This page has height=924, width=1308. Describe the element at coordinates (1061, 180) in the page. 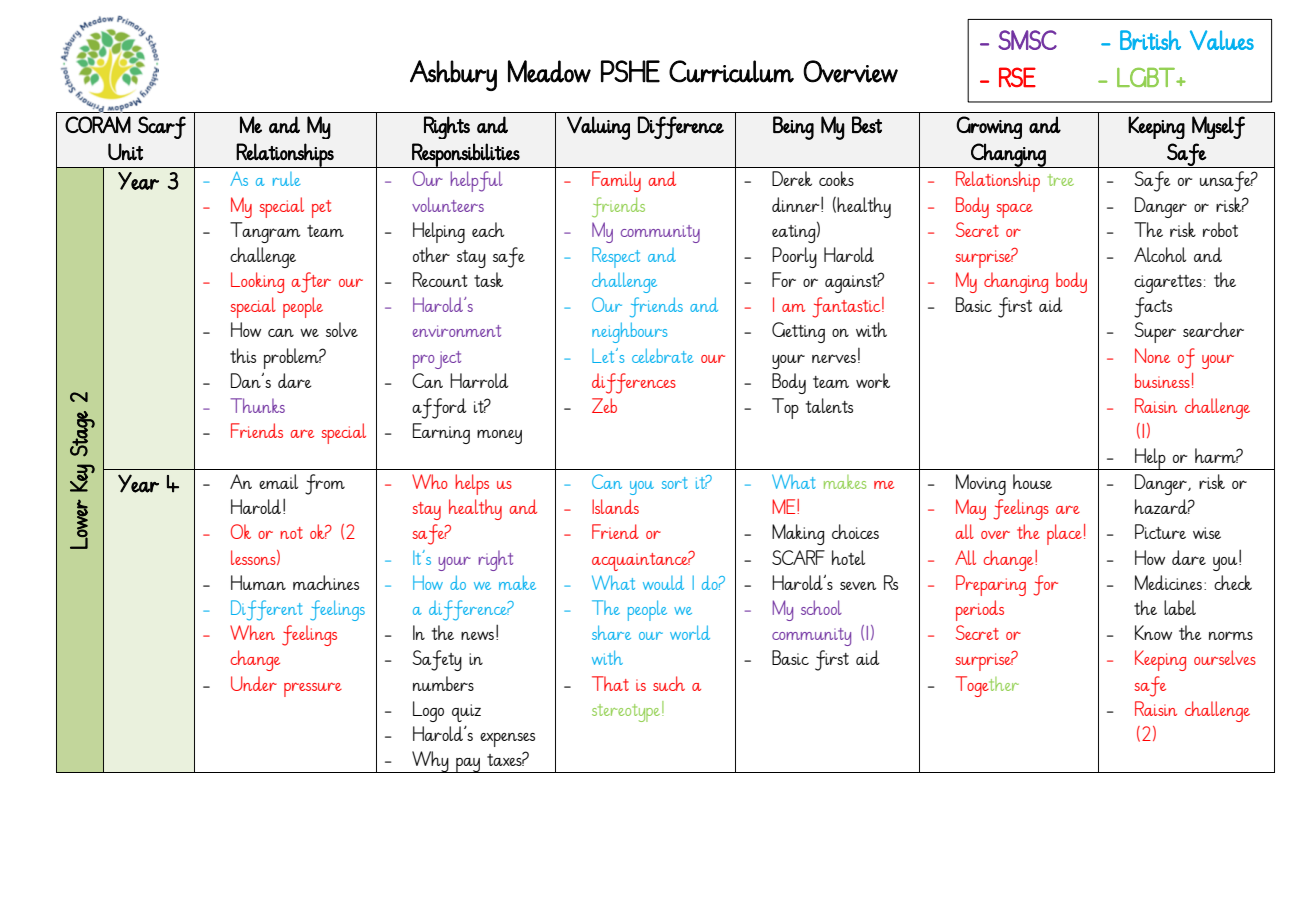

I see `tree` at that location.
